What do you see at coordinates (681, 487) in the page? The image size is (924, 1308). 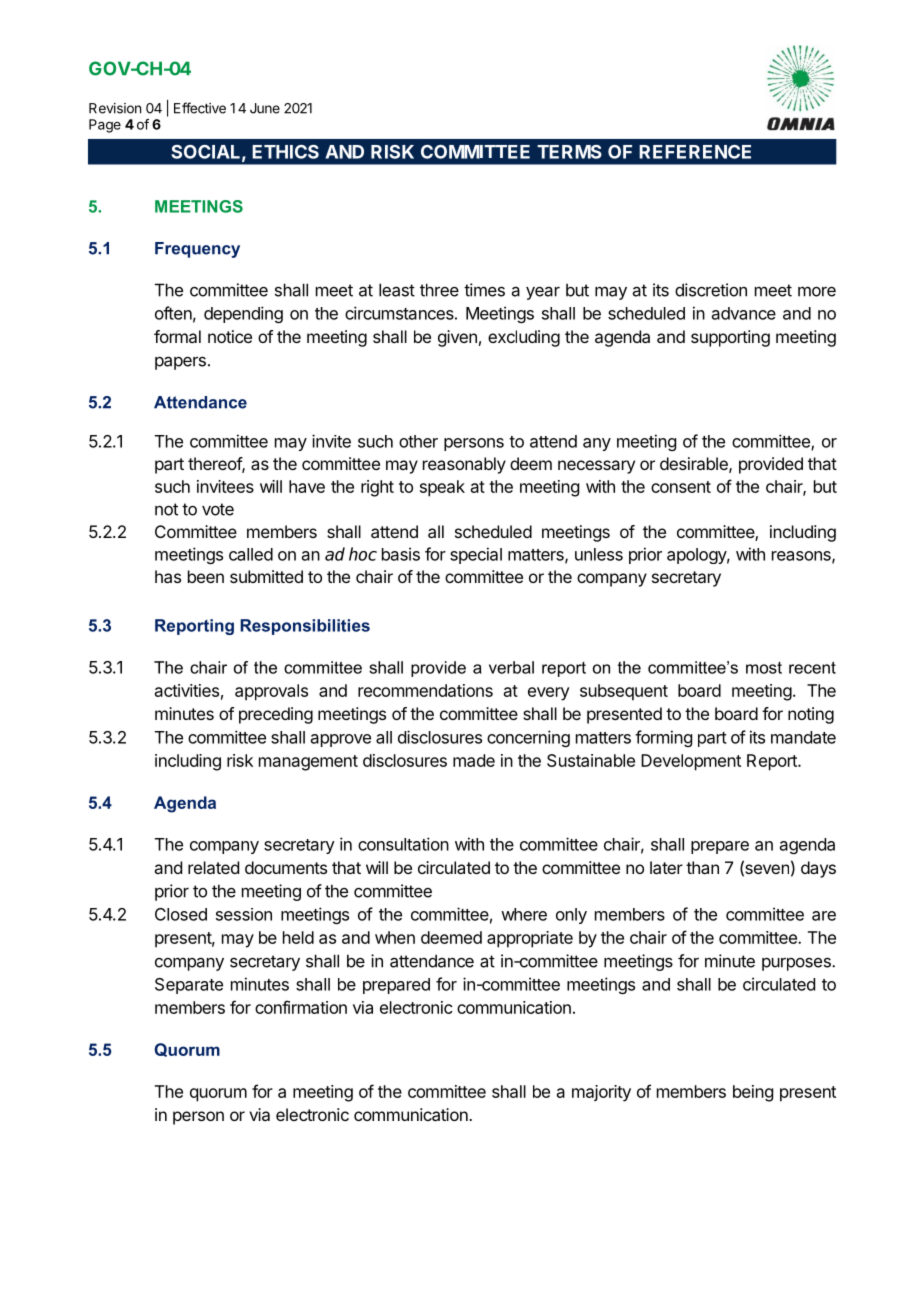 I see `consent` at bounding box center [681, 487].
